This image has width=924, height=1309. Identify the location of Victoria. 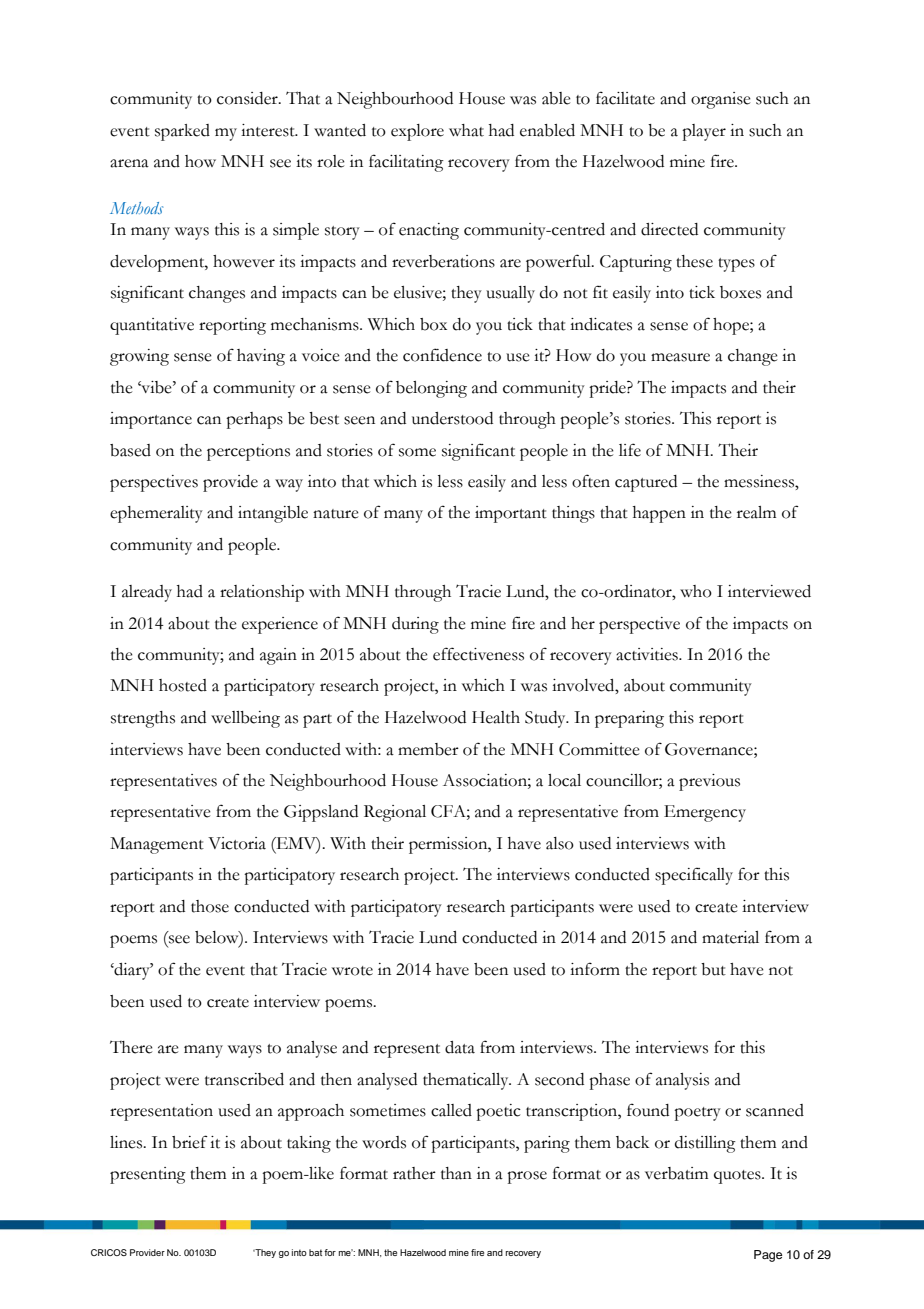
(237, 843).
